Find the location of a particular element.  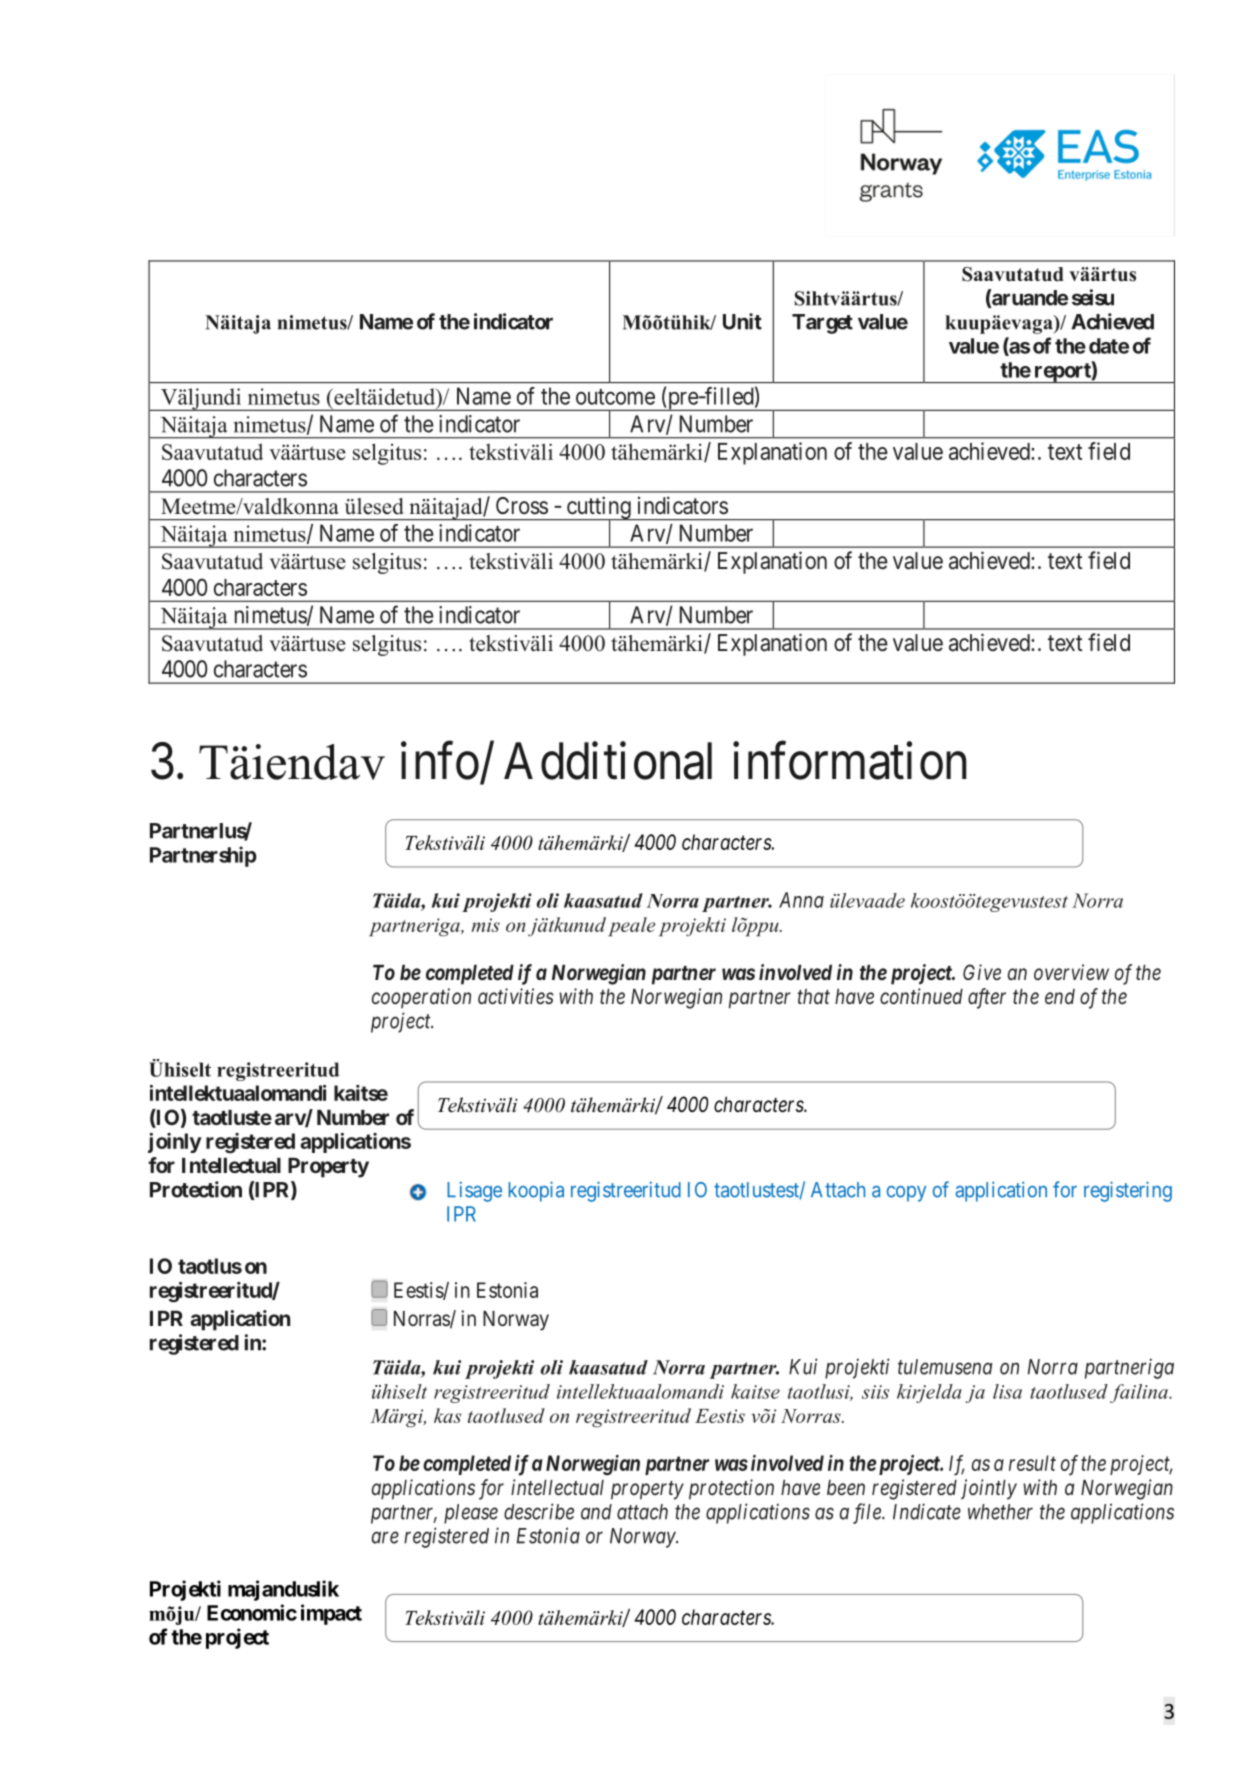

cooperation is located at coordinates (421, 998).
